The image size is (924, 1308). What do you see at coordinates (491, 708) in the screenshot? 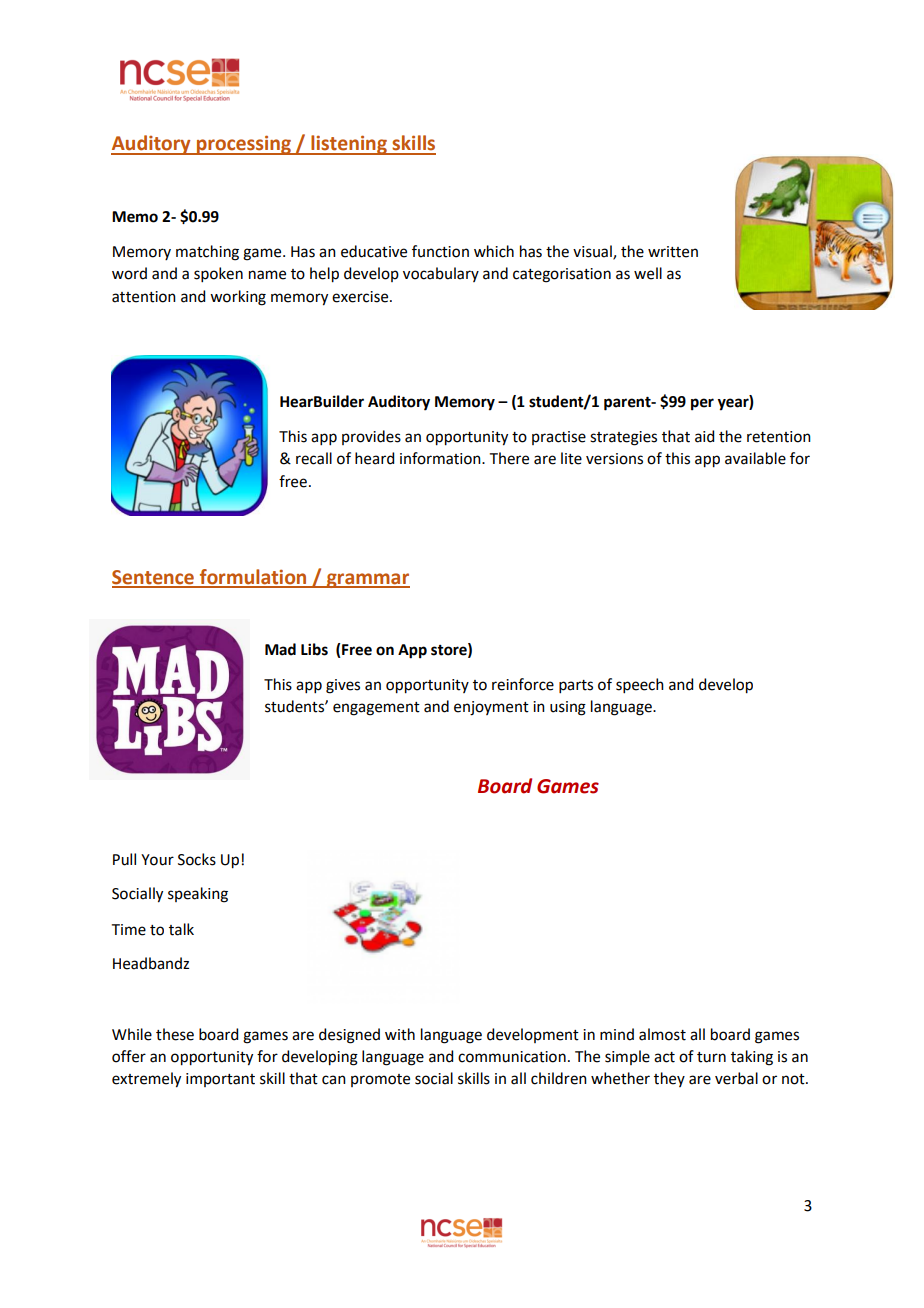
I see `enjoyment` at bounding box center [491, 708].
